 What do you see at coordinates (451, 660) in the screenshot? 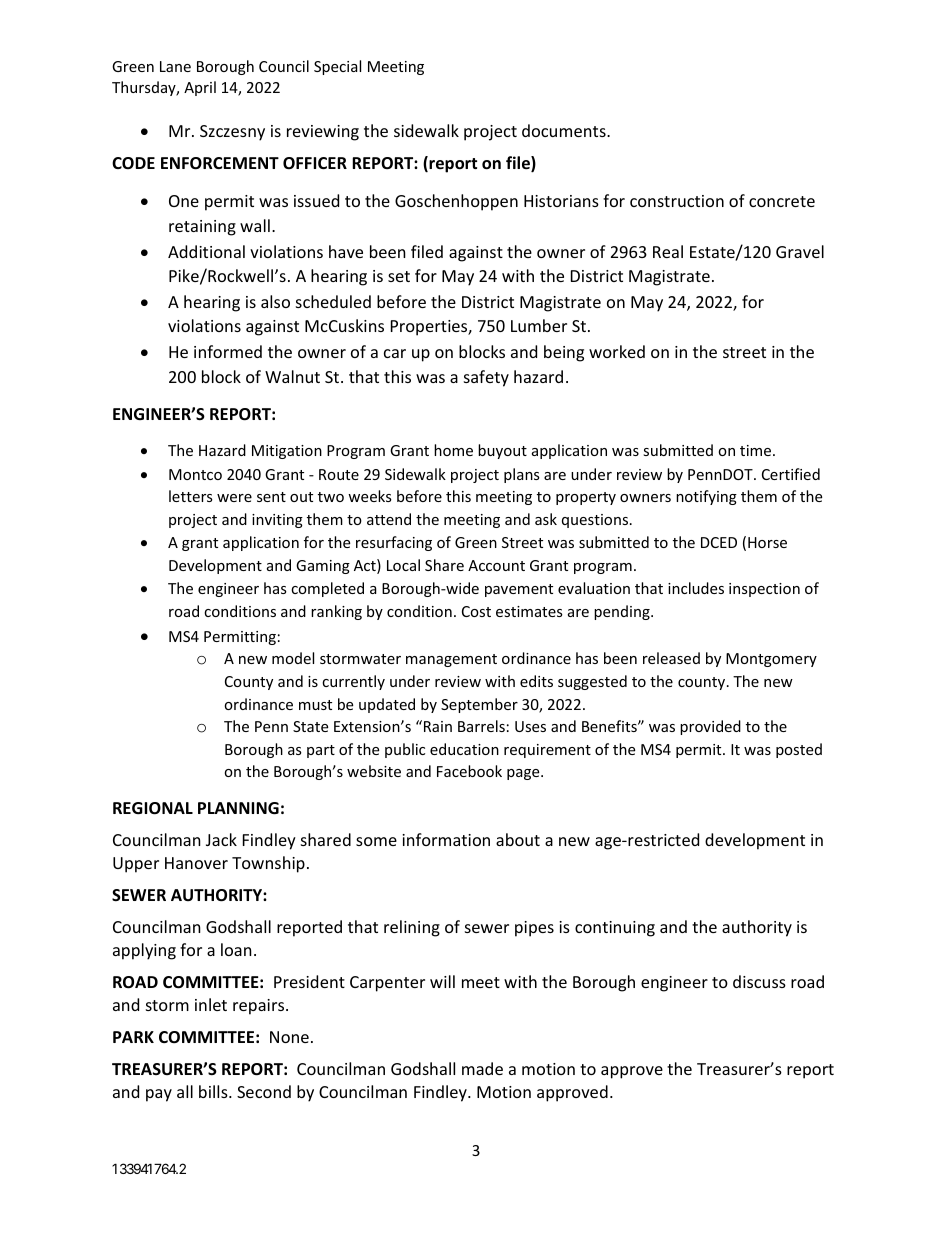
I see `management` at bounding box center [451, 660].
